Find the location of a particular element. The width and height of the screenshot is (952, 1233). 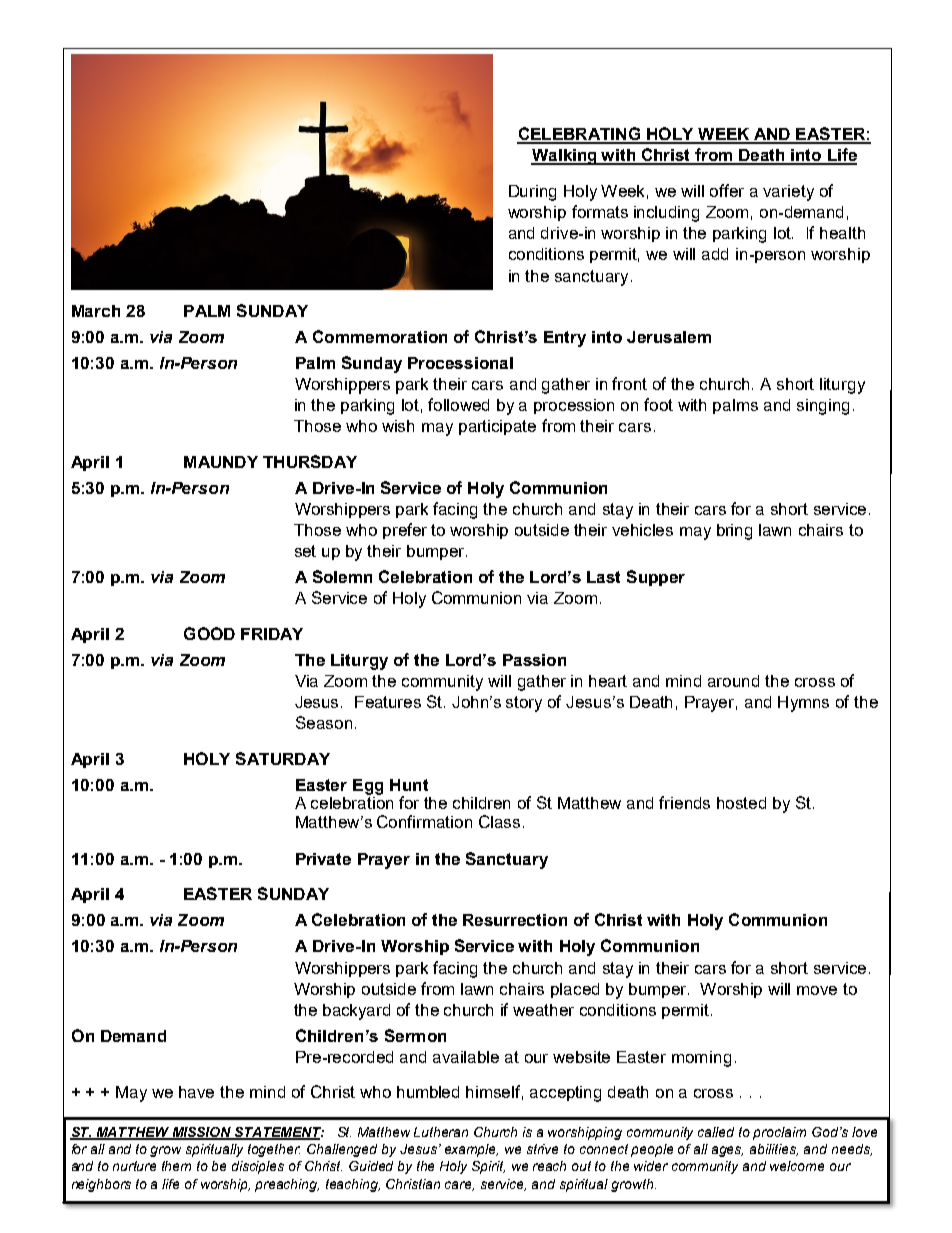

them is located at coordinates (176, 1166).
